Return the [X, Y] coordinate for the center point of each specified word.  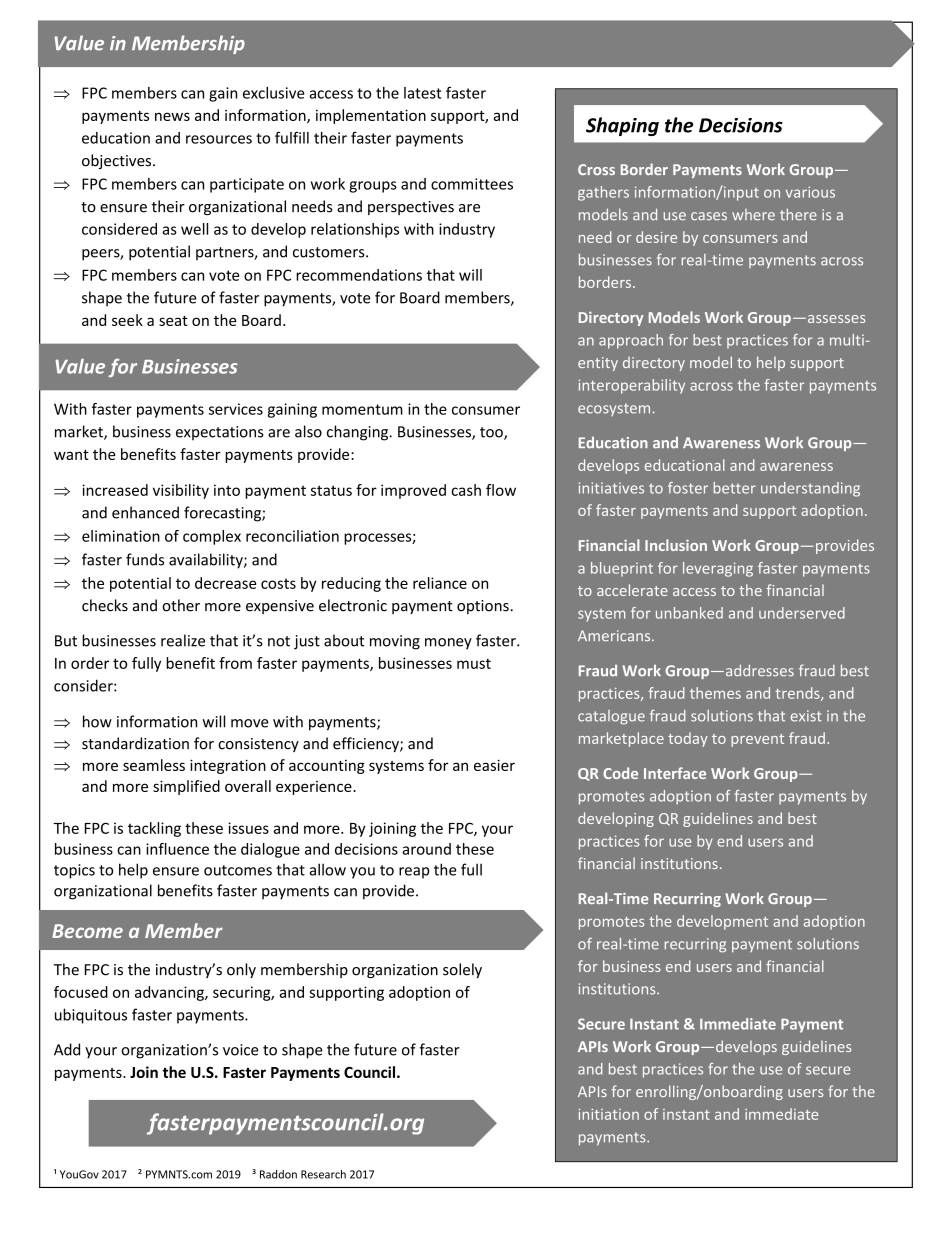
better [735, 488]
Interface [675, 773]
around [426, 849]
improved [413, 491]
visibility [181, 491]
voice [241, 1050]
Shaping [622, 126]
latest [423, 93]
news [172, 116]
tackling [154, 829]
